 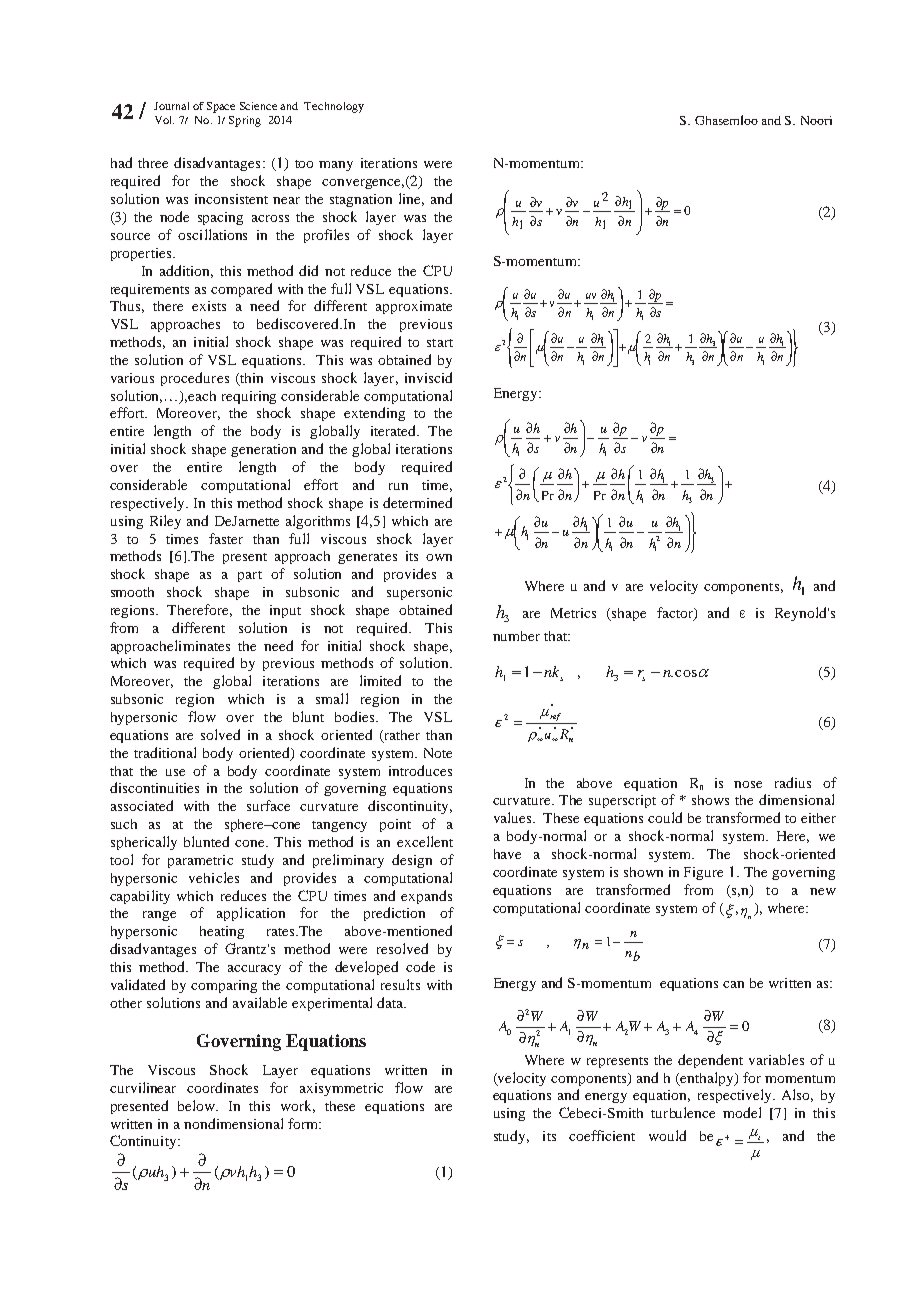 I want to click on model, so click(x=742, y=1112).
